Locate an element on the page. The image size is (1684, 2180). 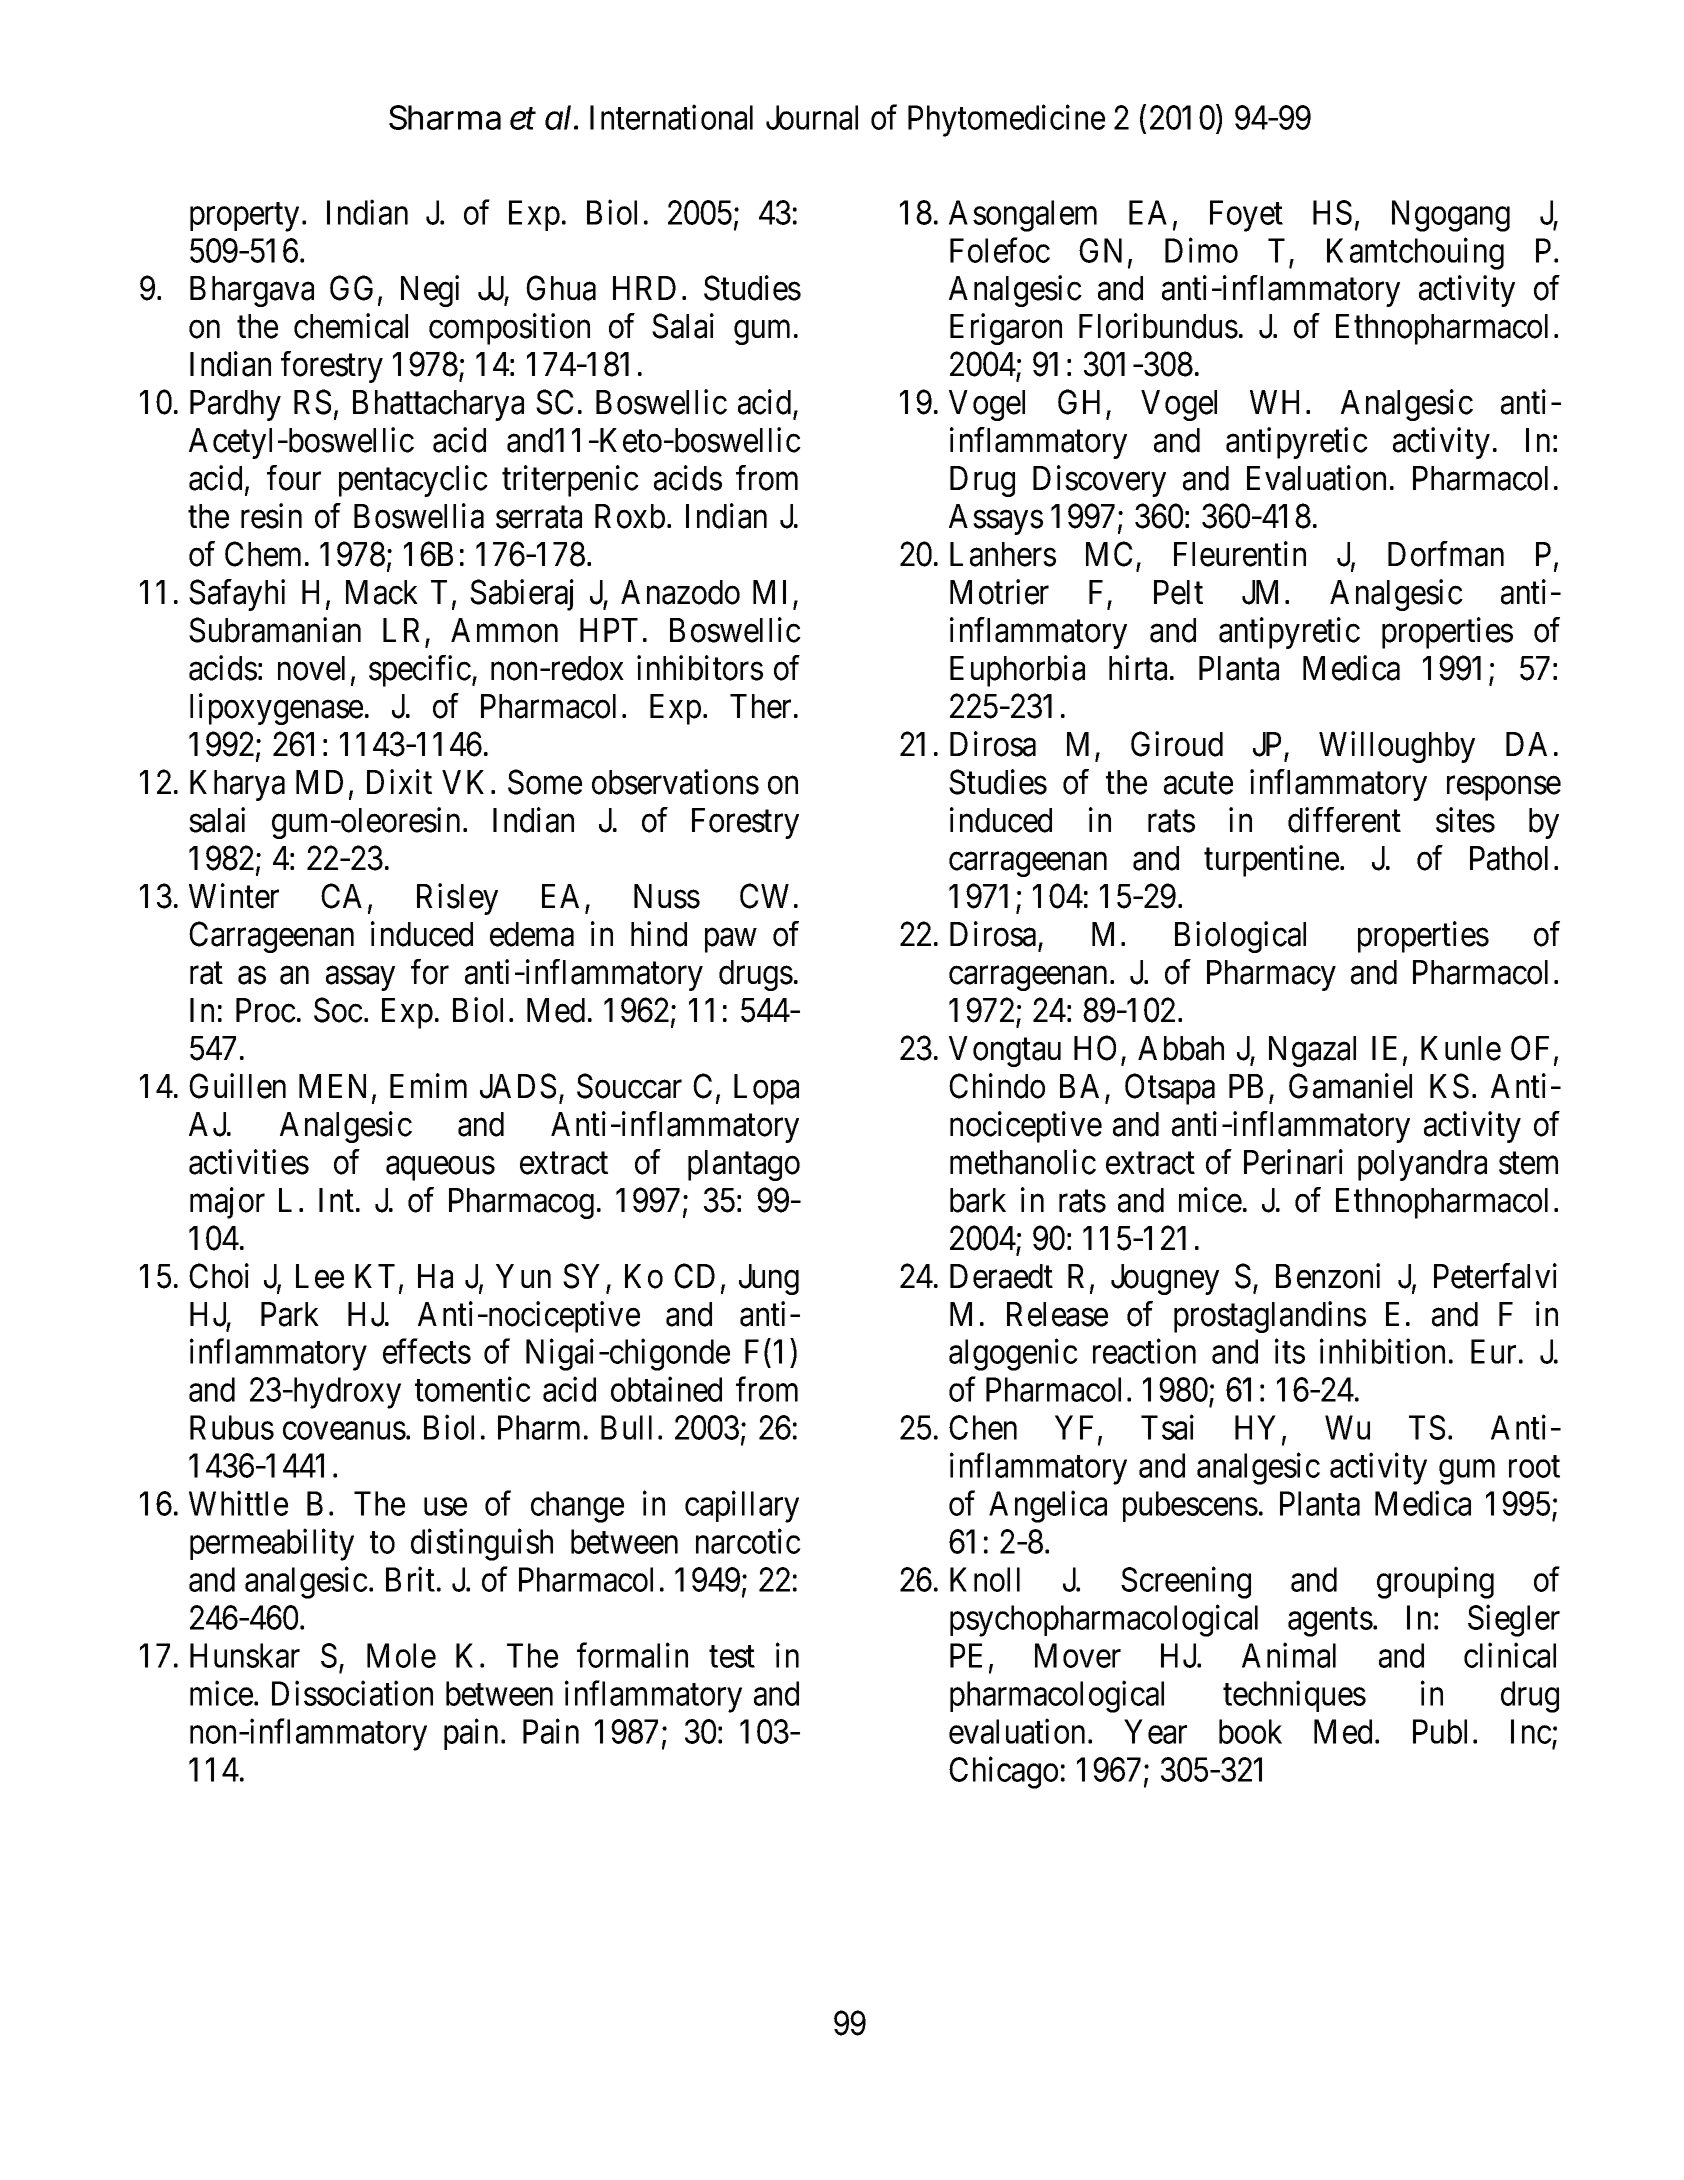
Dissociation is located at coordinates (352, 1693).
